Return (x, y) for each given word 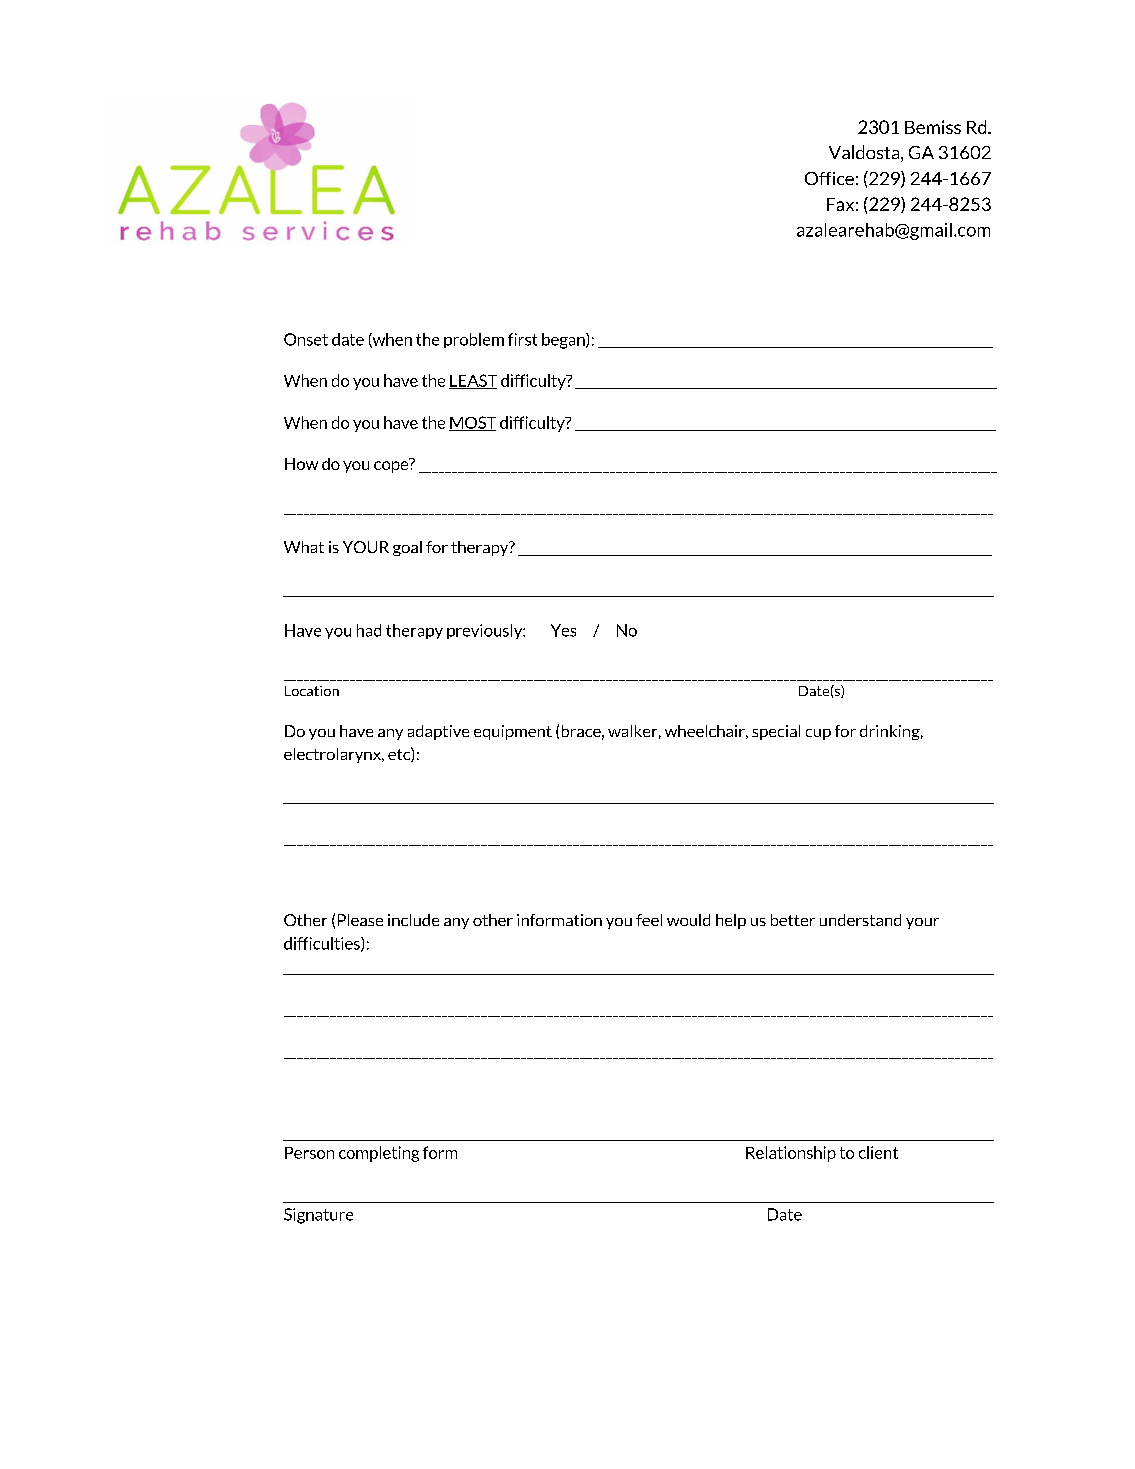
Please (360, 920)
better (793, 920)
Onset (306, 339)
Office (829, 178)
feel (649, 920)
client (878, 1152)
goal (407, 548)
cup (818, 734)
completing (379, 1154)
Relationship (791, 1154)
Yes (563, 630)
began (564, 341)
